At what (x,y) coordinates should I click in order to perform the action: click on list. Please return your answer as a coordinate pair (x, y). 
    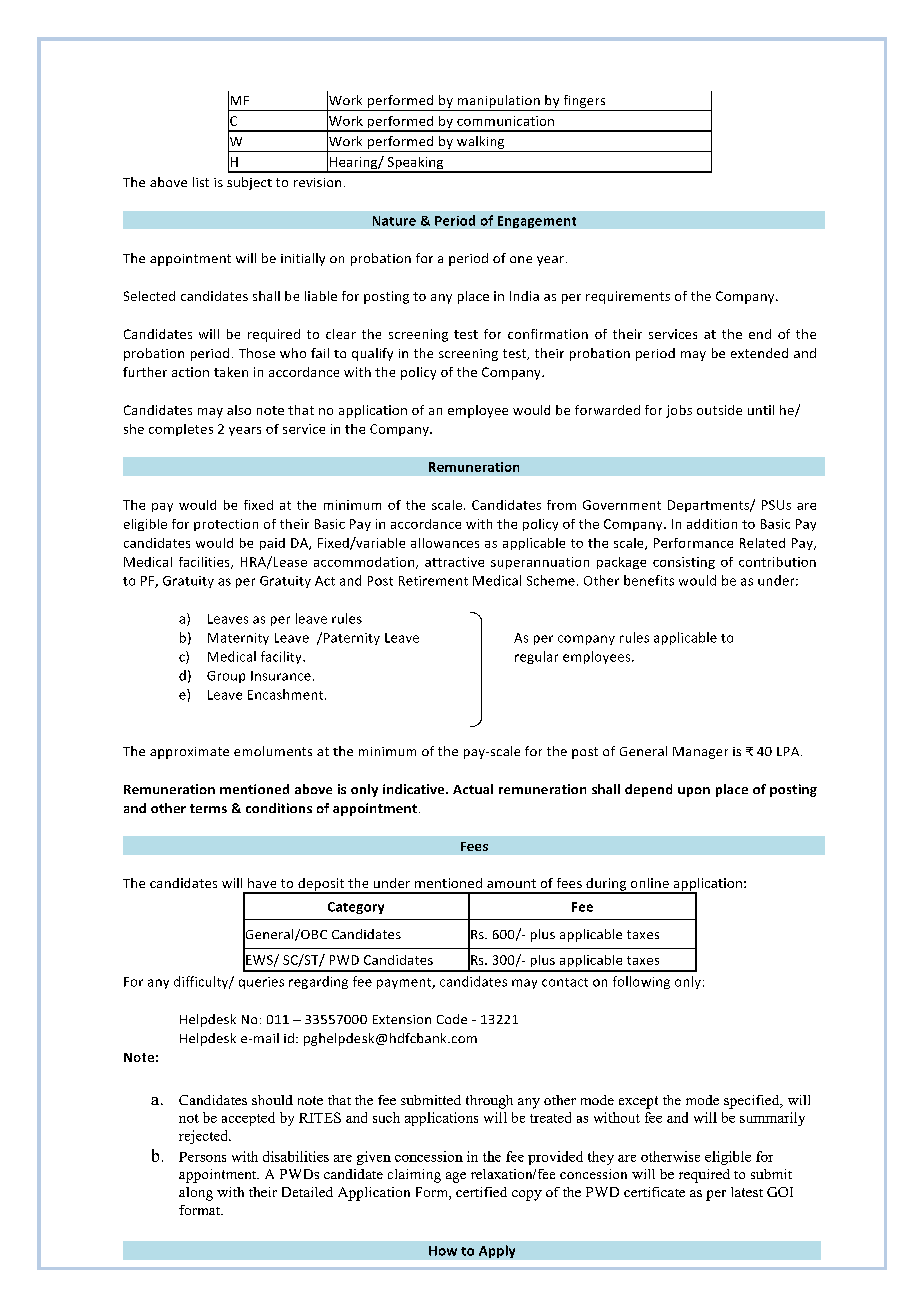
    Looking at the image, I should click on (201, 182).
